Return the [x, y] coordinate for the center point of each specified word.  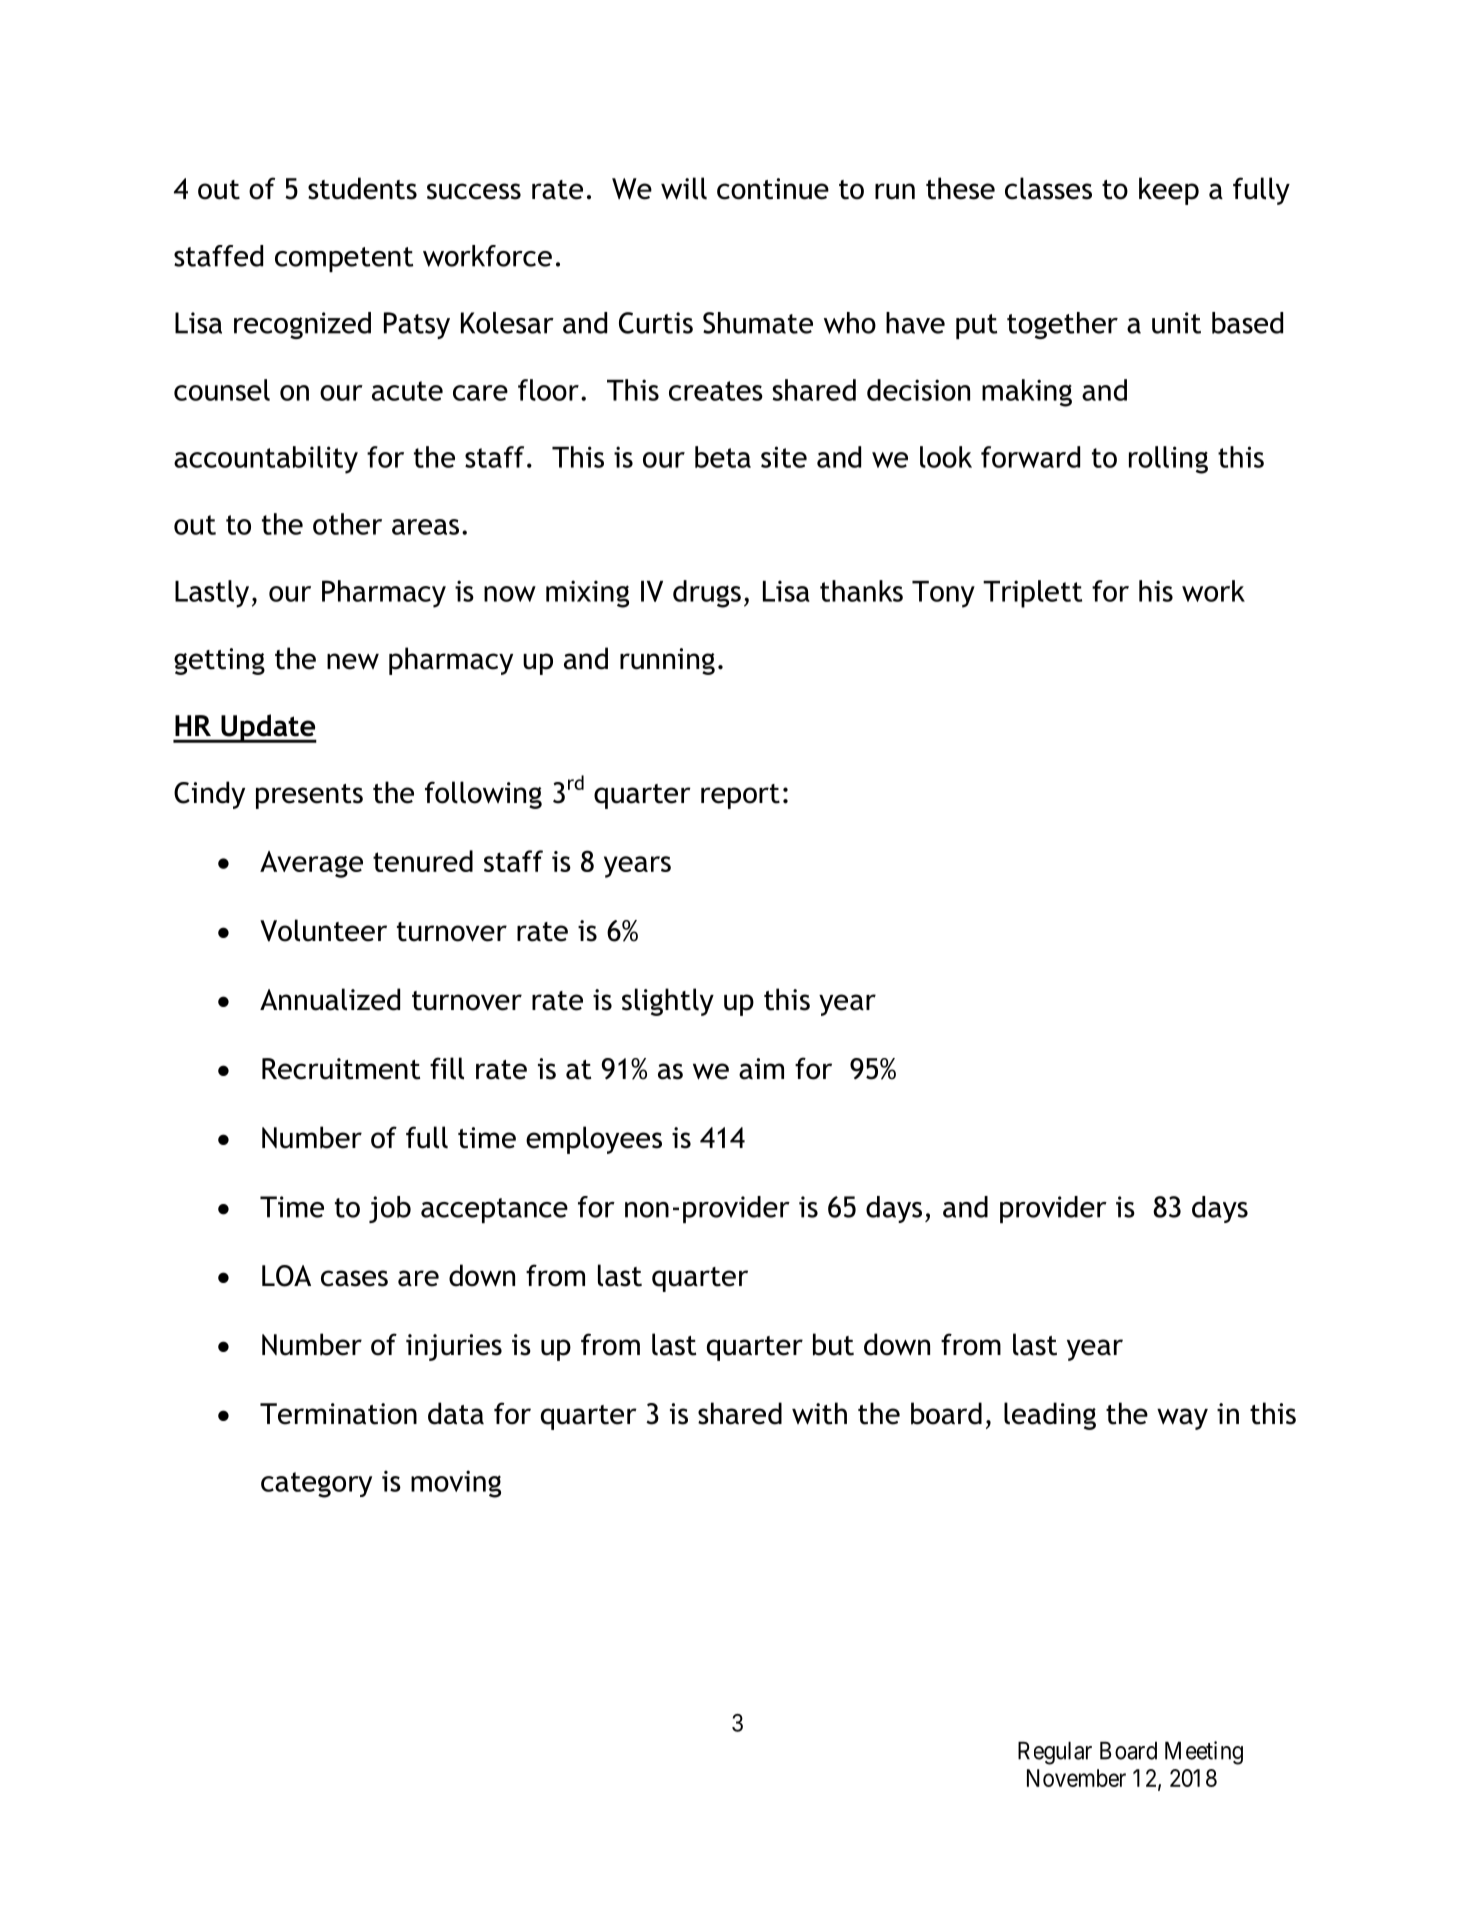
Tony [943, 594]
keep [1169, 191]
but [833, 1344]
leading [1050, 1416]
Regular [1055, 1753]
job [390, 1209]
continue [773, 189]
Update [268, 728]
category [316, 1485]
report [740, 796]
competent [344, 259]
